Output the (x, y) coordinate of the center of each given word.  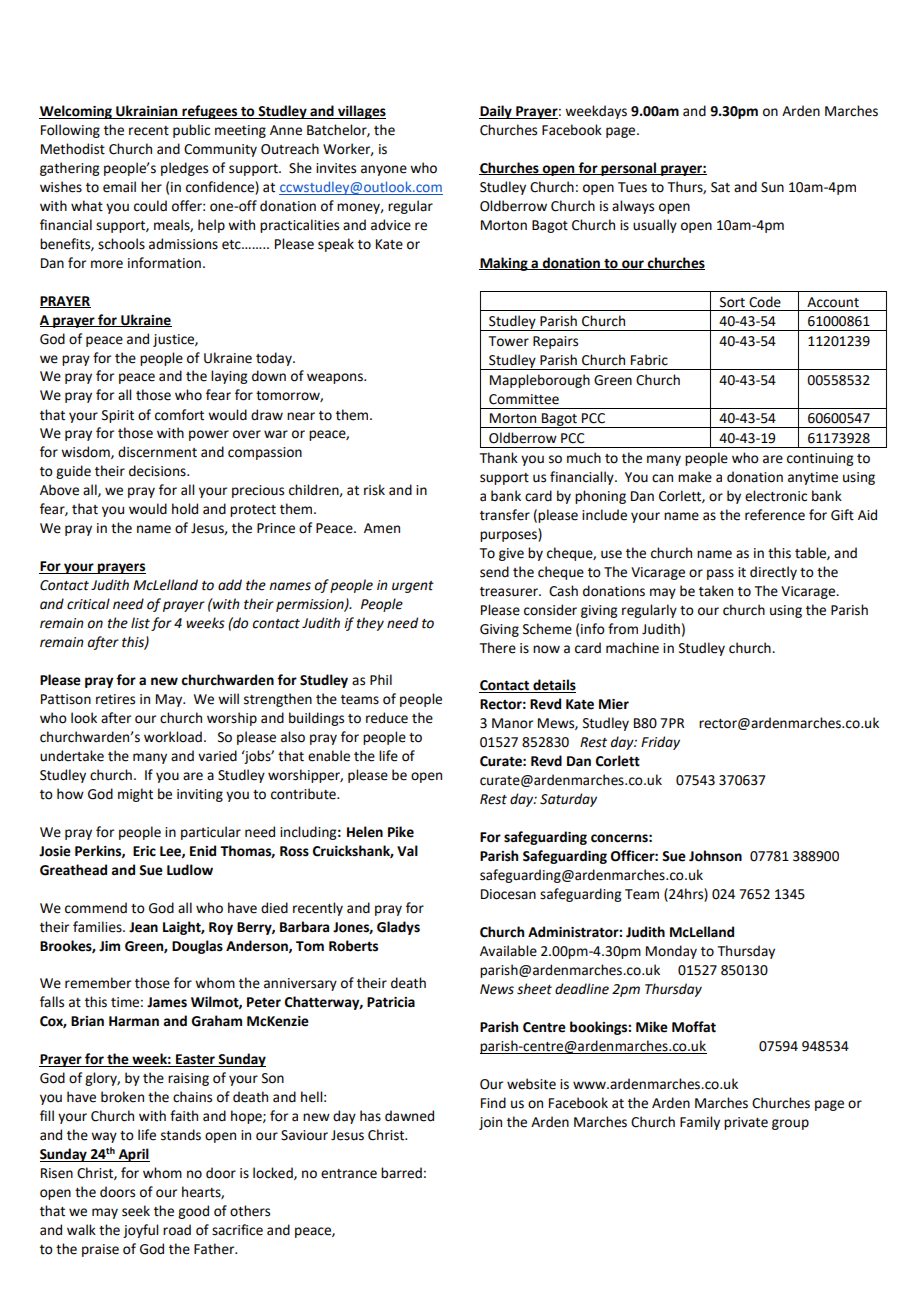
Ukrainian (147, 112)
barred (401, 1173)
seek (136, 1211)
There (498, 648)
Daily (496, 112)
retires (115, 699)
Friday (660, 743)
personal (629, 169)
